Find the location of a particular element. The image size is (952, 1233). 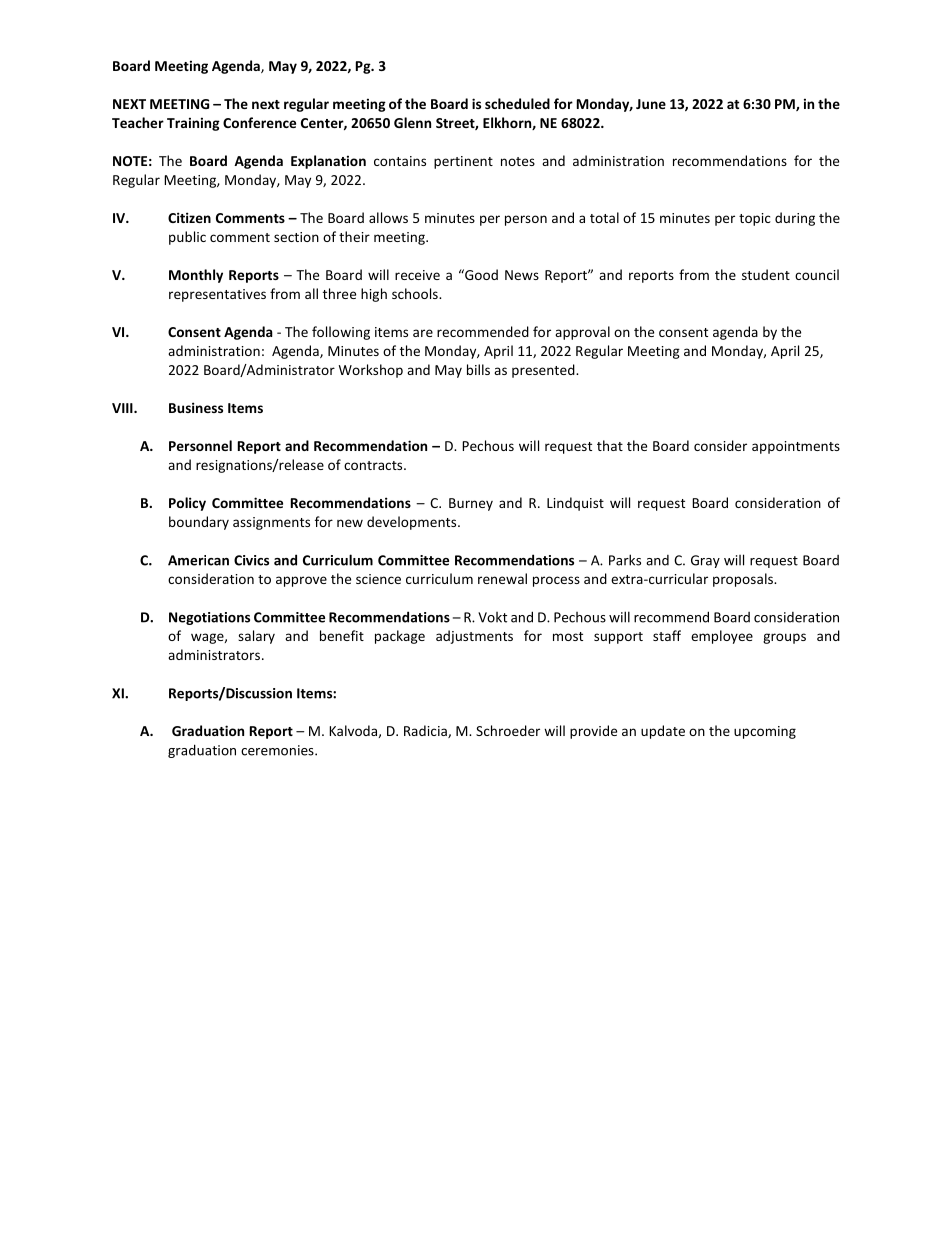

Glenn is located at coordinates (412, 122).
